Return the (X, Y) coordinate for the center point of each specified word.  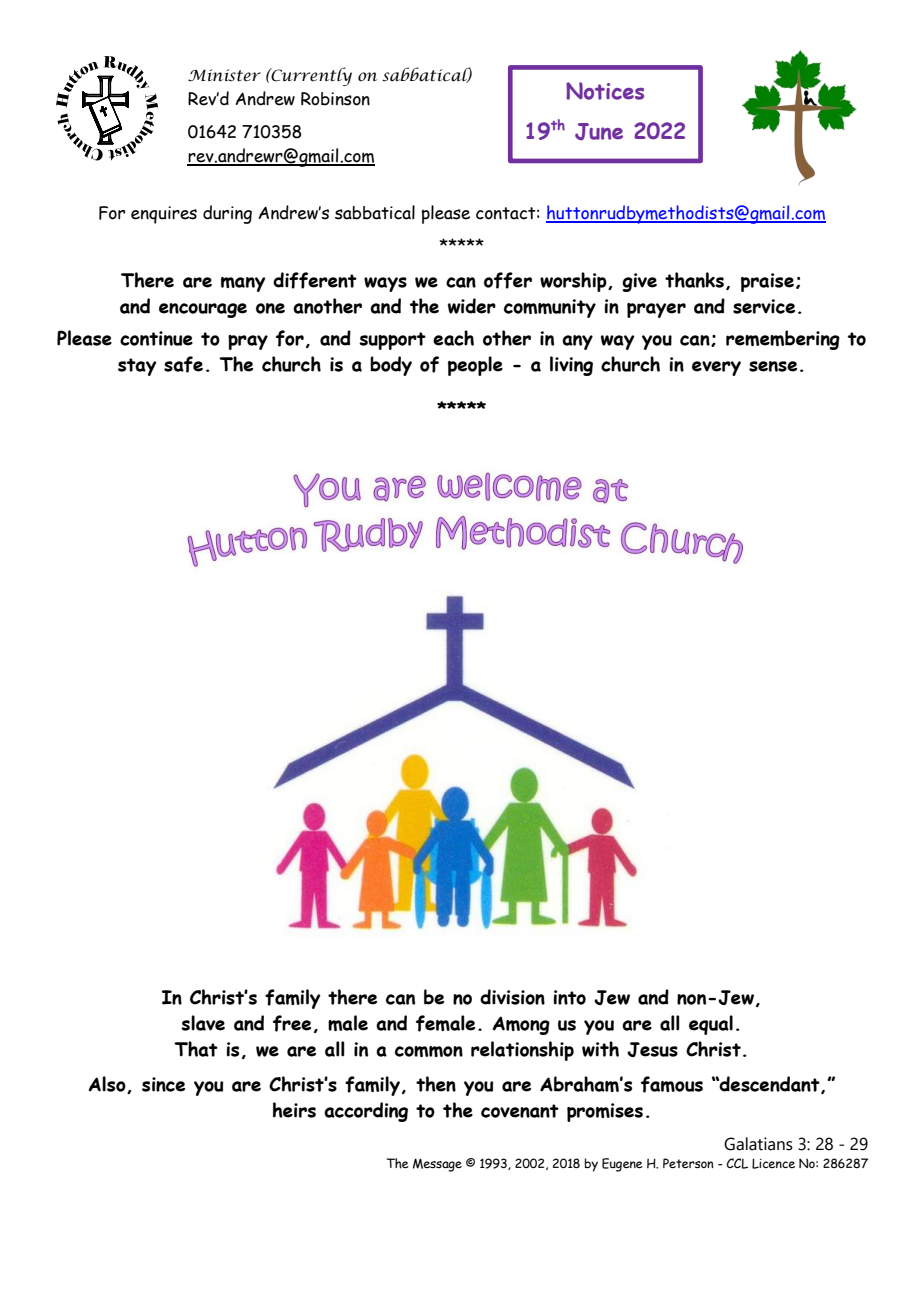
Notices (605, 91)
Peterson (688, 1163)
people (475, 366)
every (716, 368)
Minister (224, 75)
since (163, 1084)
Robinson (335, 99)
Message (437, 1165)
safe (183, 364)
